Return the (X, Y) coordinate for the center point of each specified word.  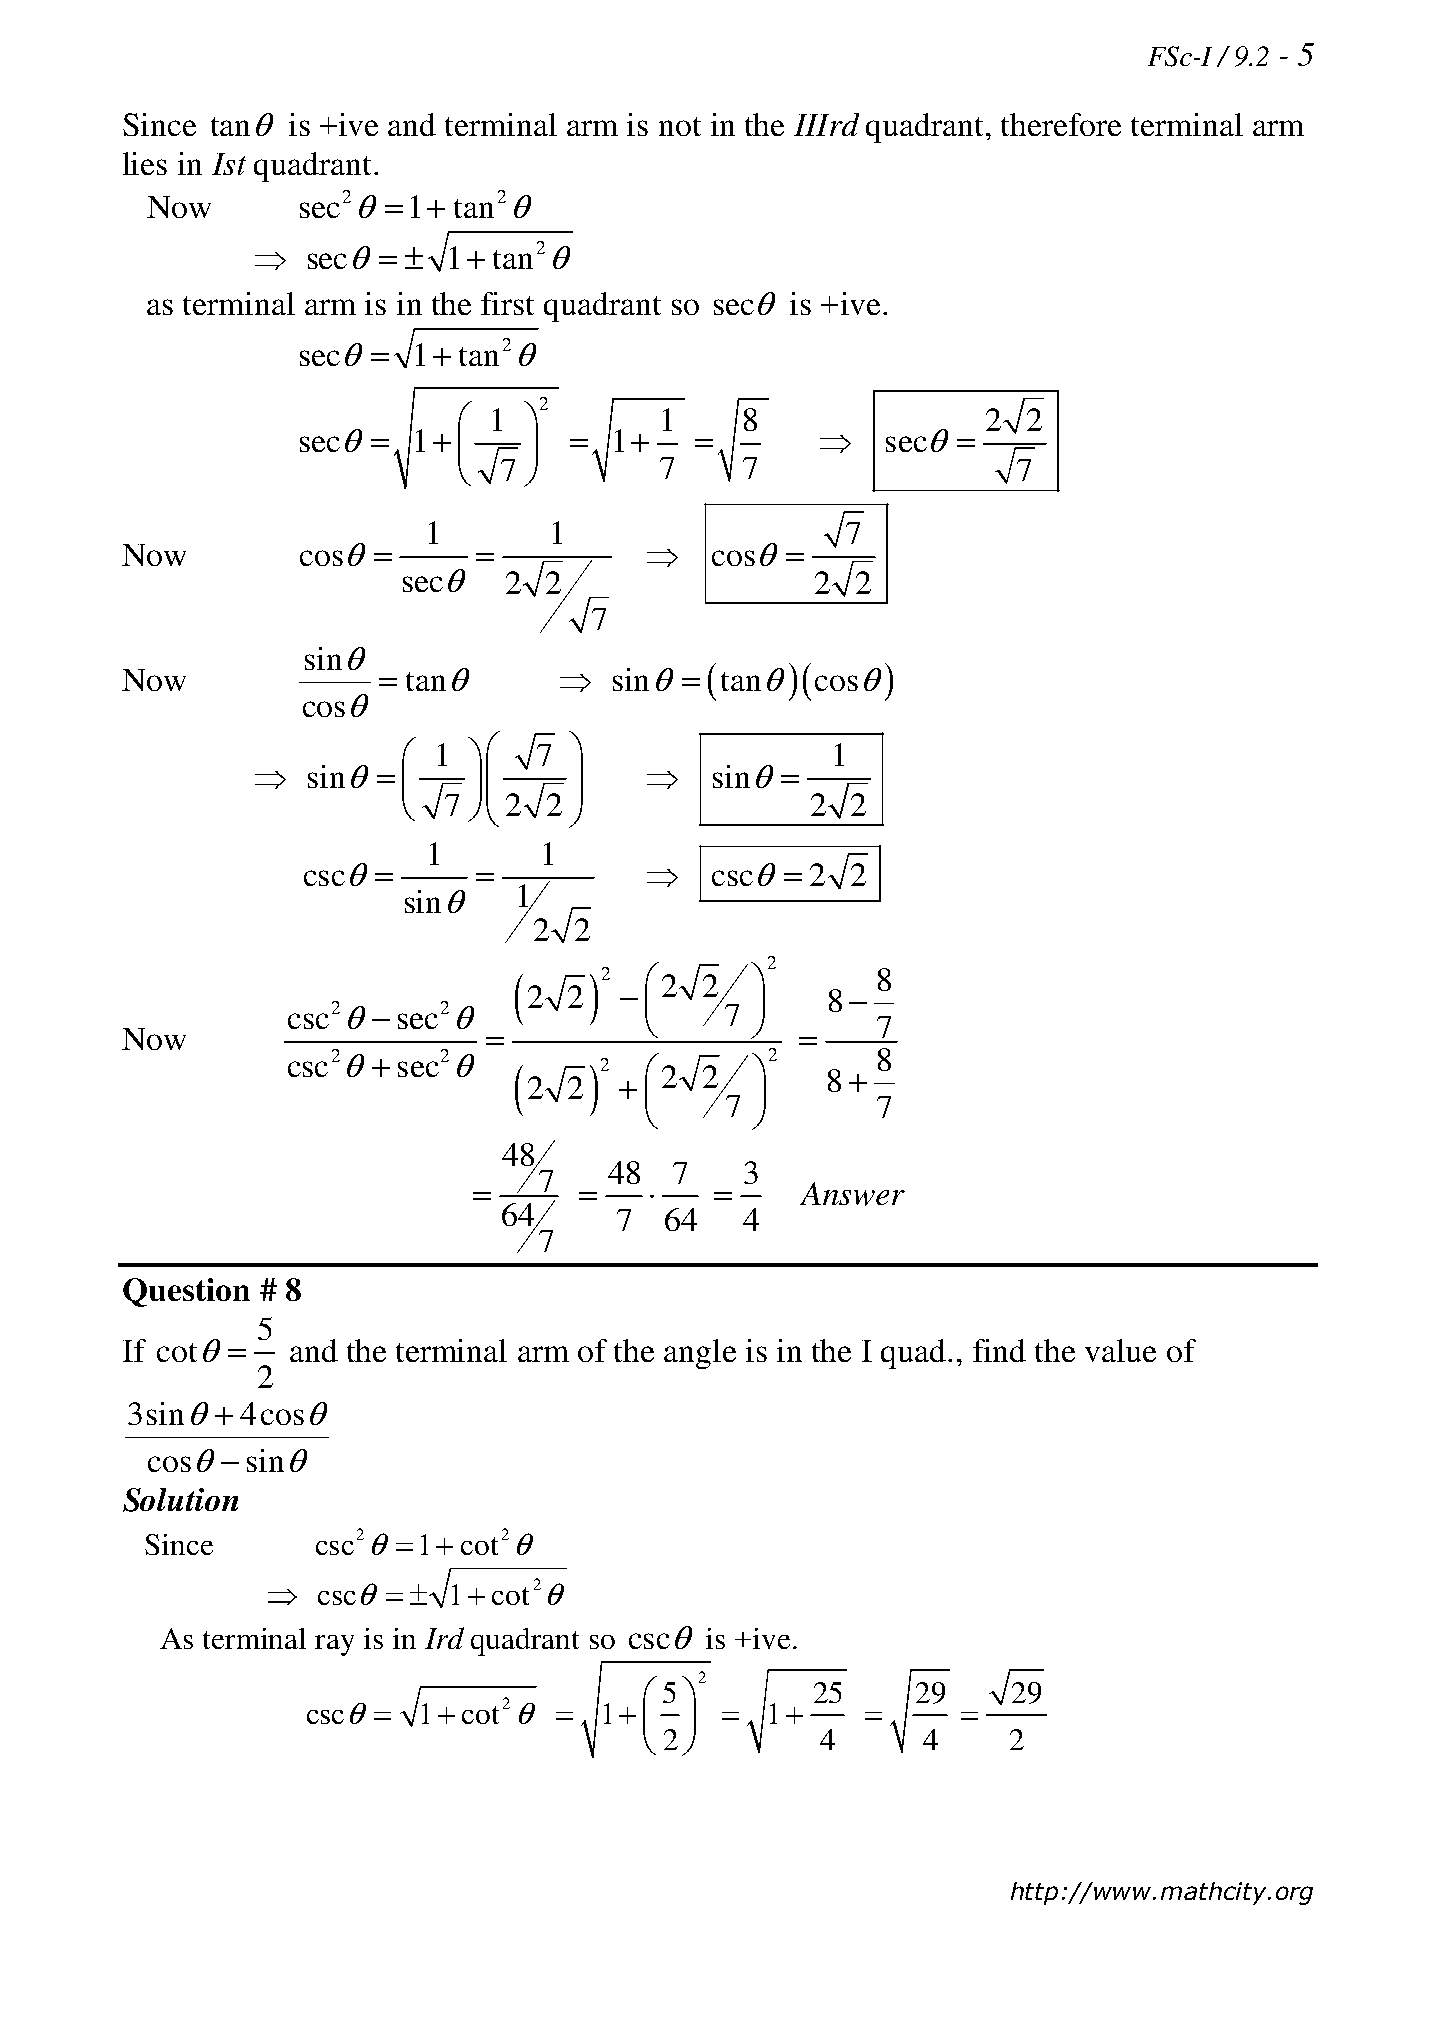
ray (334, 1645)
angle (700, 1354)
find (999, 1350)
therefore (1061, 124)
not (680, 126)
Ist (229, 164)
